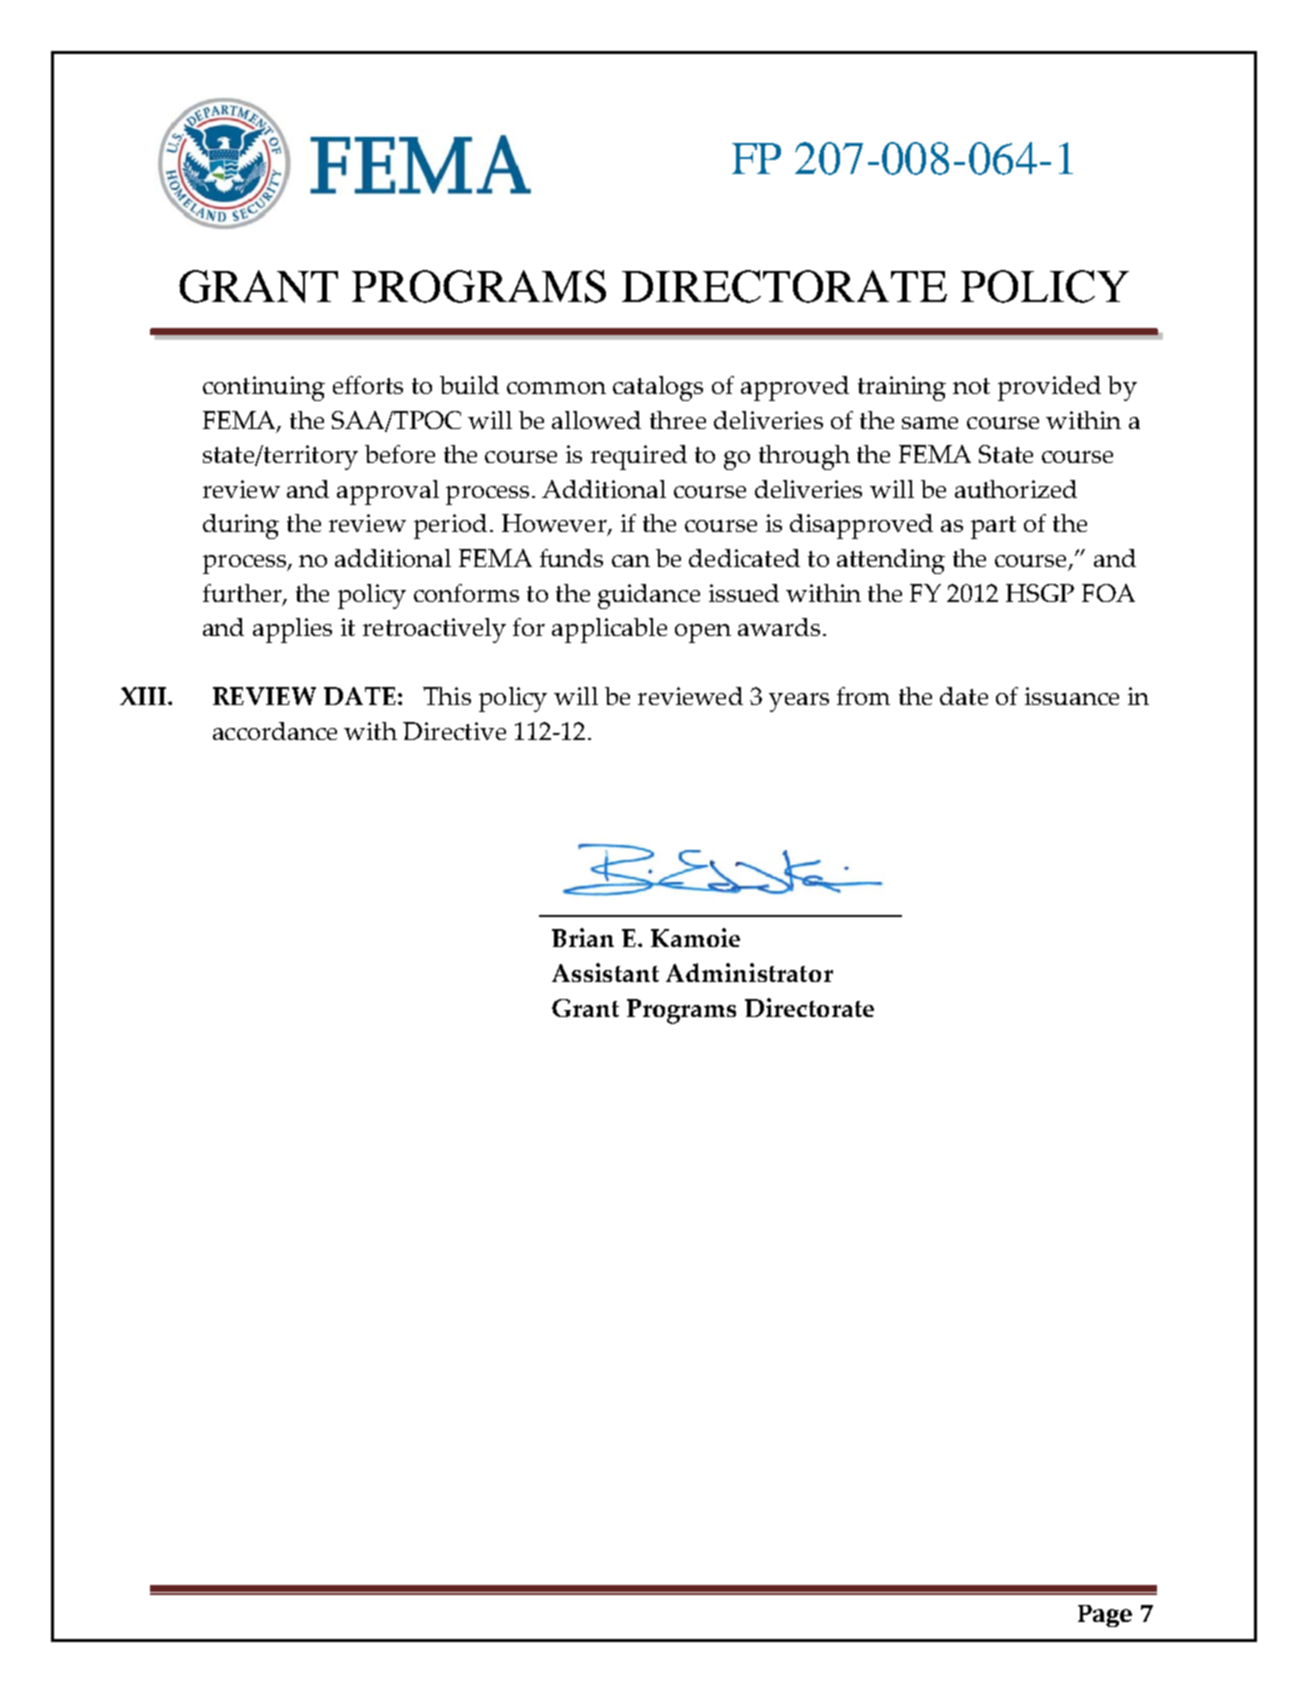 The height and width of the image is (1693, 1308). Describe the element at coordinates (264, 388) in the image. I see `continuing` at that location.
